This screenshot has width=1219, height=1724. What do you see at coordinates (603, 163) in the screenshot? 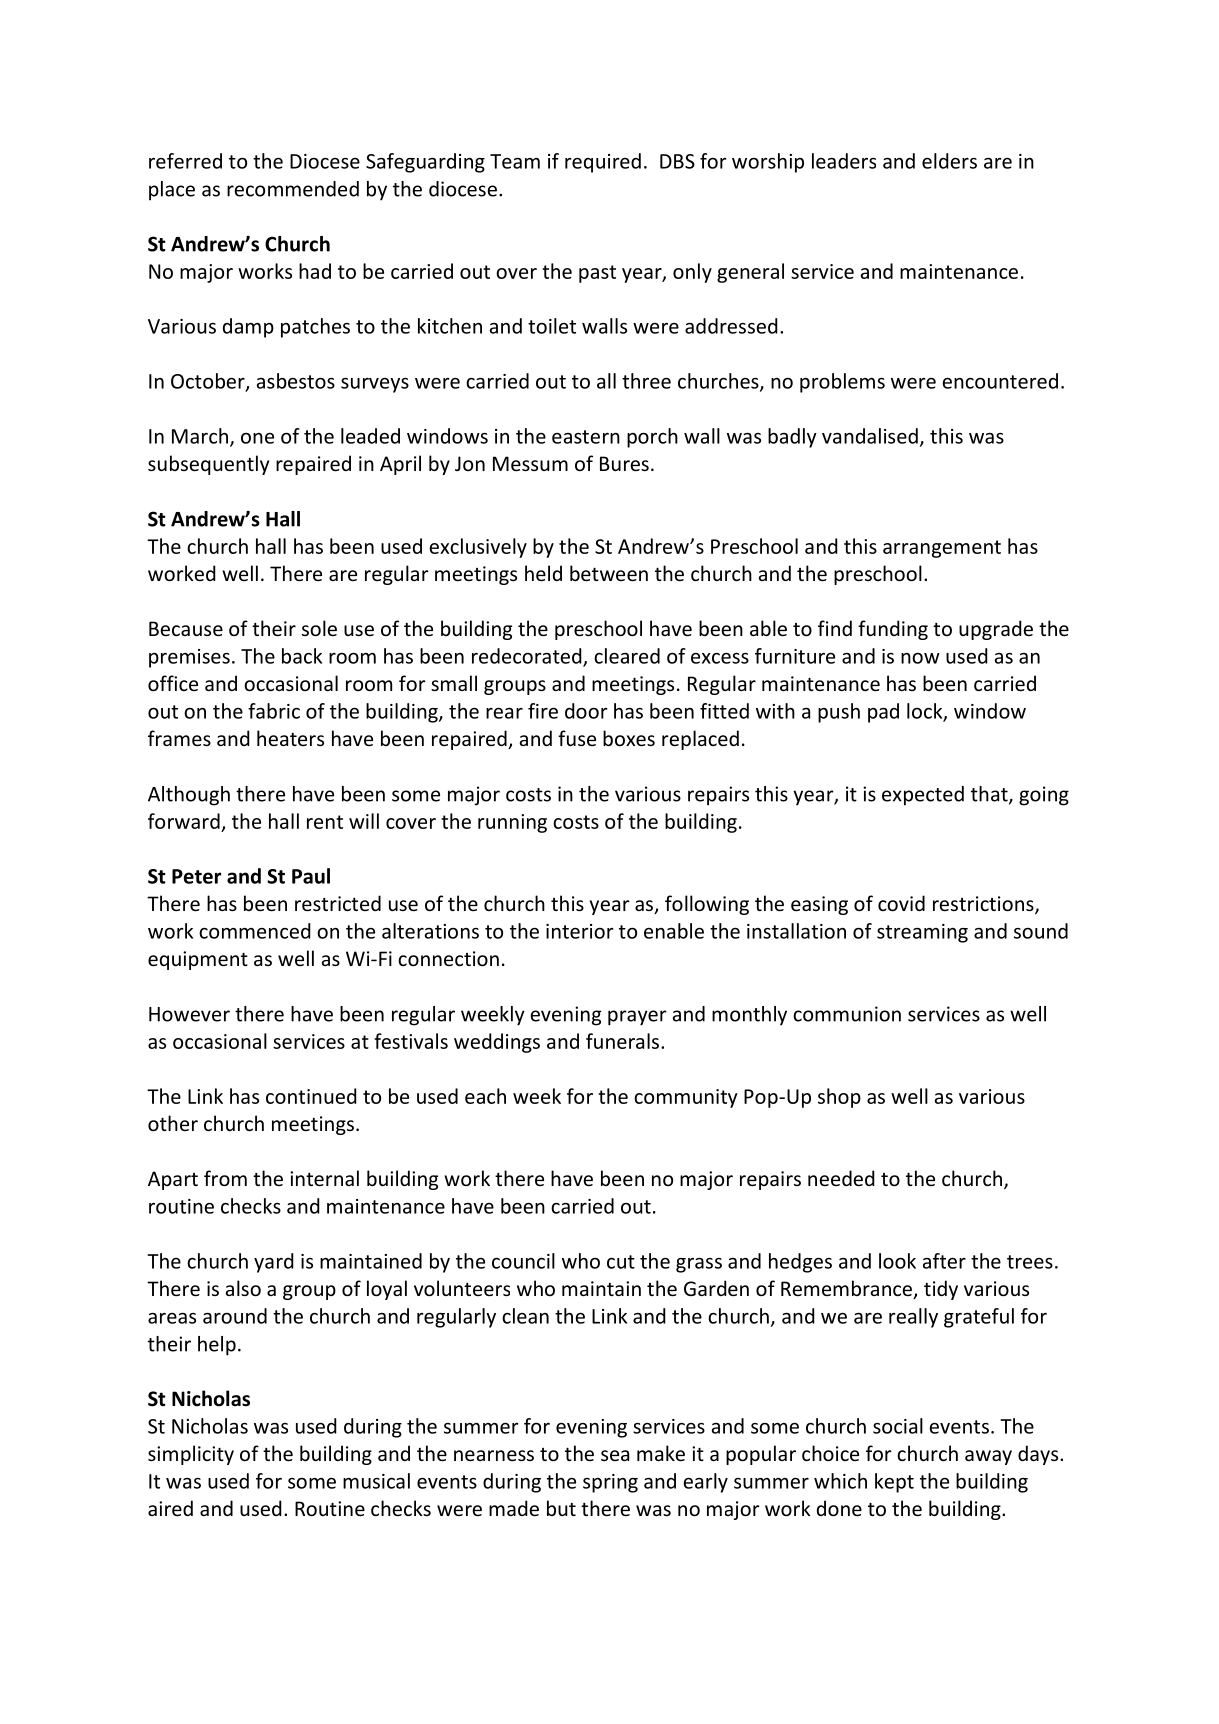
I see `required` at bounding box center [603, 163].
